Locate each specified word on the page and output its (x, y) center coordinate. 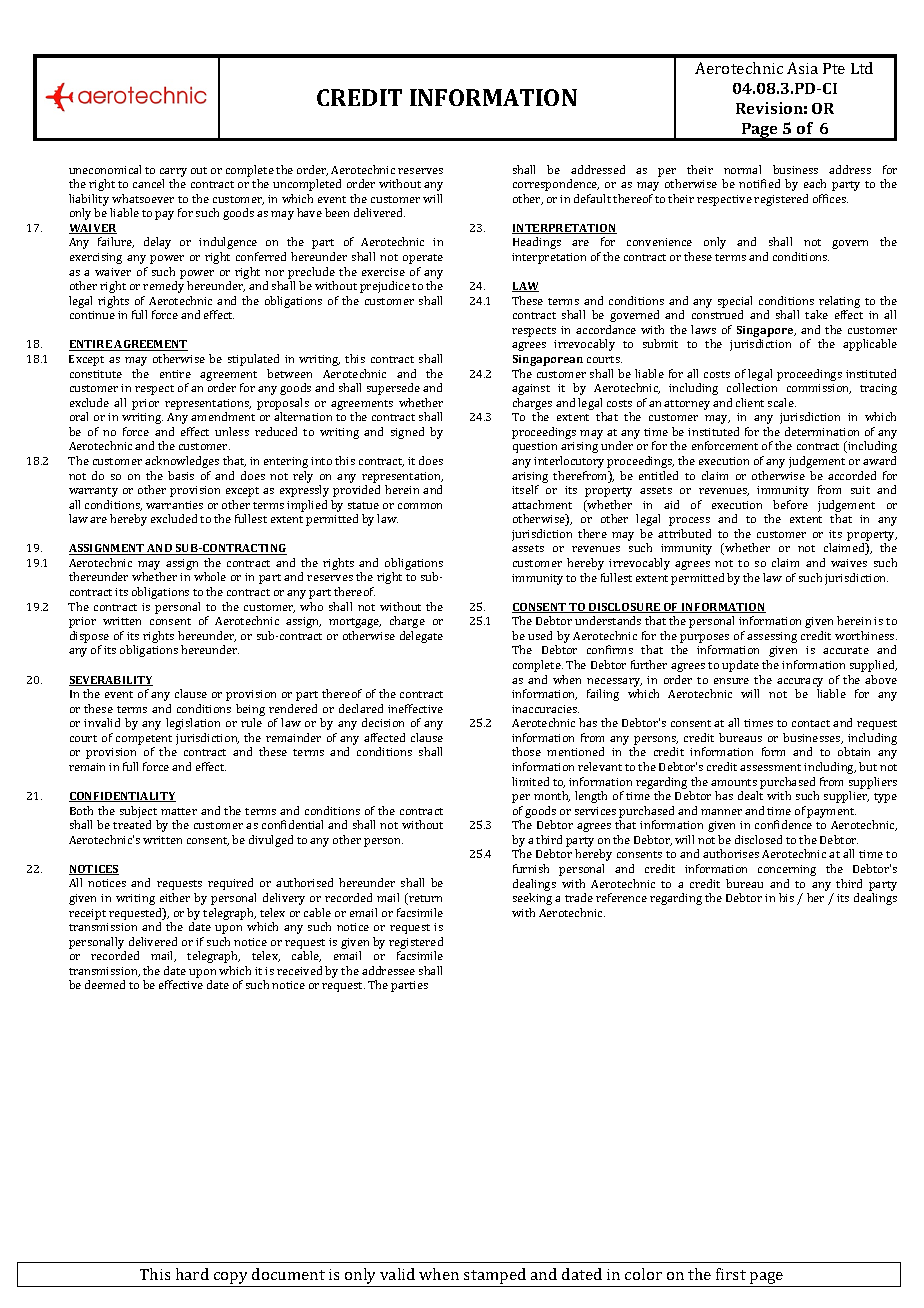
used (540, 635)
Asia (802, 68)
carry (173, 172)
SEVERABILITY (111, 681)
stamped (495, 1277)
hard (192, 1274)
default (592, 198)
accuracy (800, 682)
